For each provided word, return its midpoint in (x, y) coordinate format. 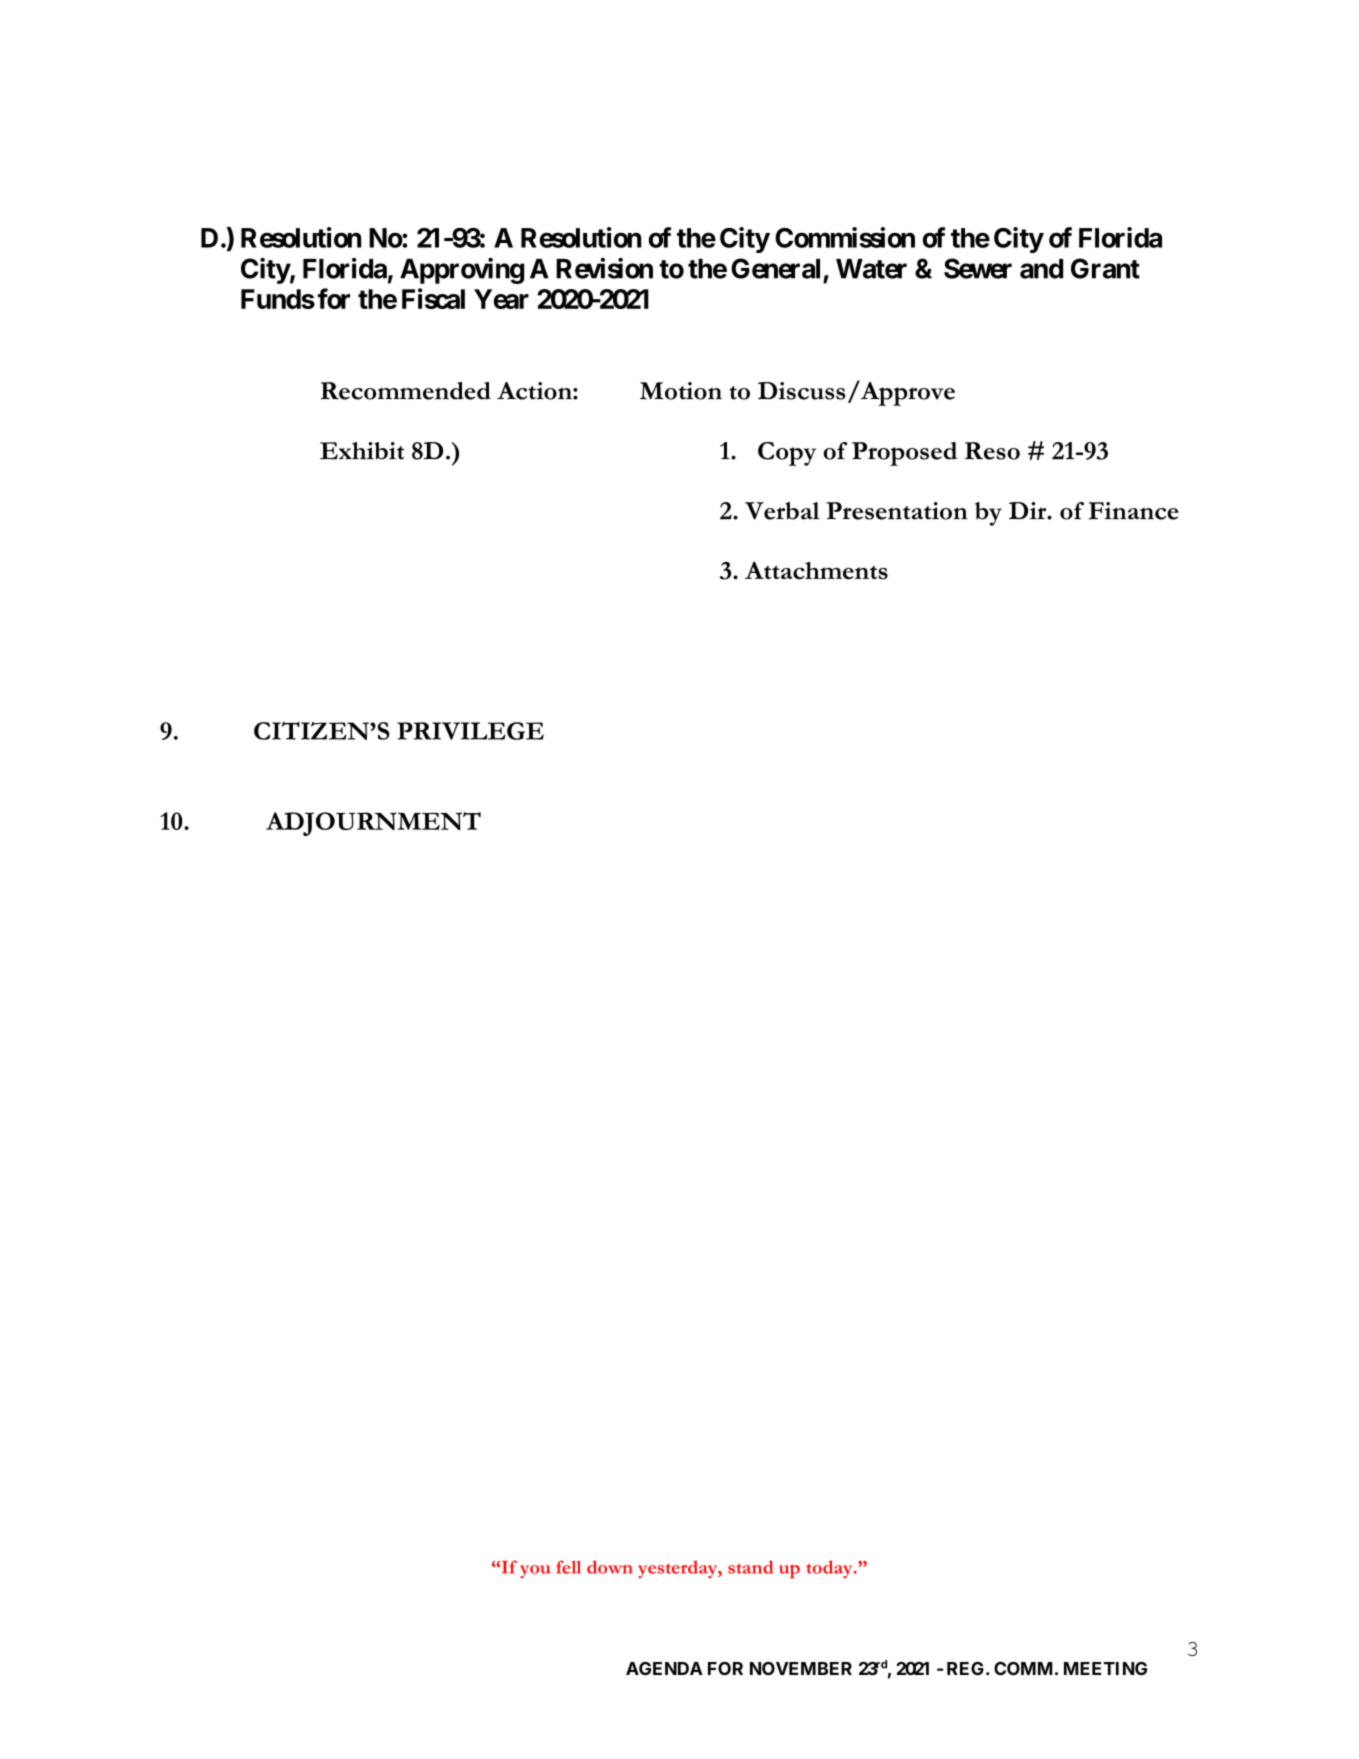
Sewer (978, 268)
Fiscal (433, 298)
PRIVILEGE (470, 731)
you (535, 1571)
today (830, 1569)
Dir (1029, 510)
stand (751, 1567)
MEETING (1105, 1668)
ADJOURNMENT (373, 824)
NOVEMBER (801, 1668)
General (775, 268)
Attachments (816, 570)
